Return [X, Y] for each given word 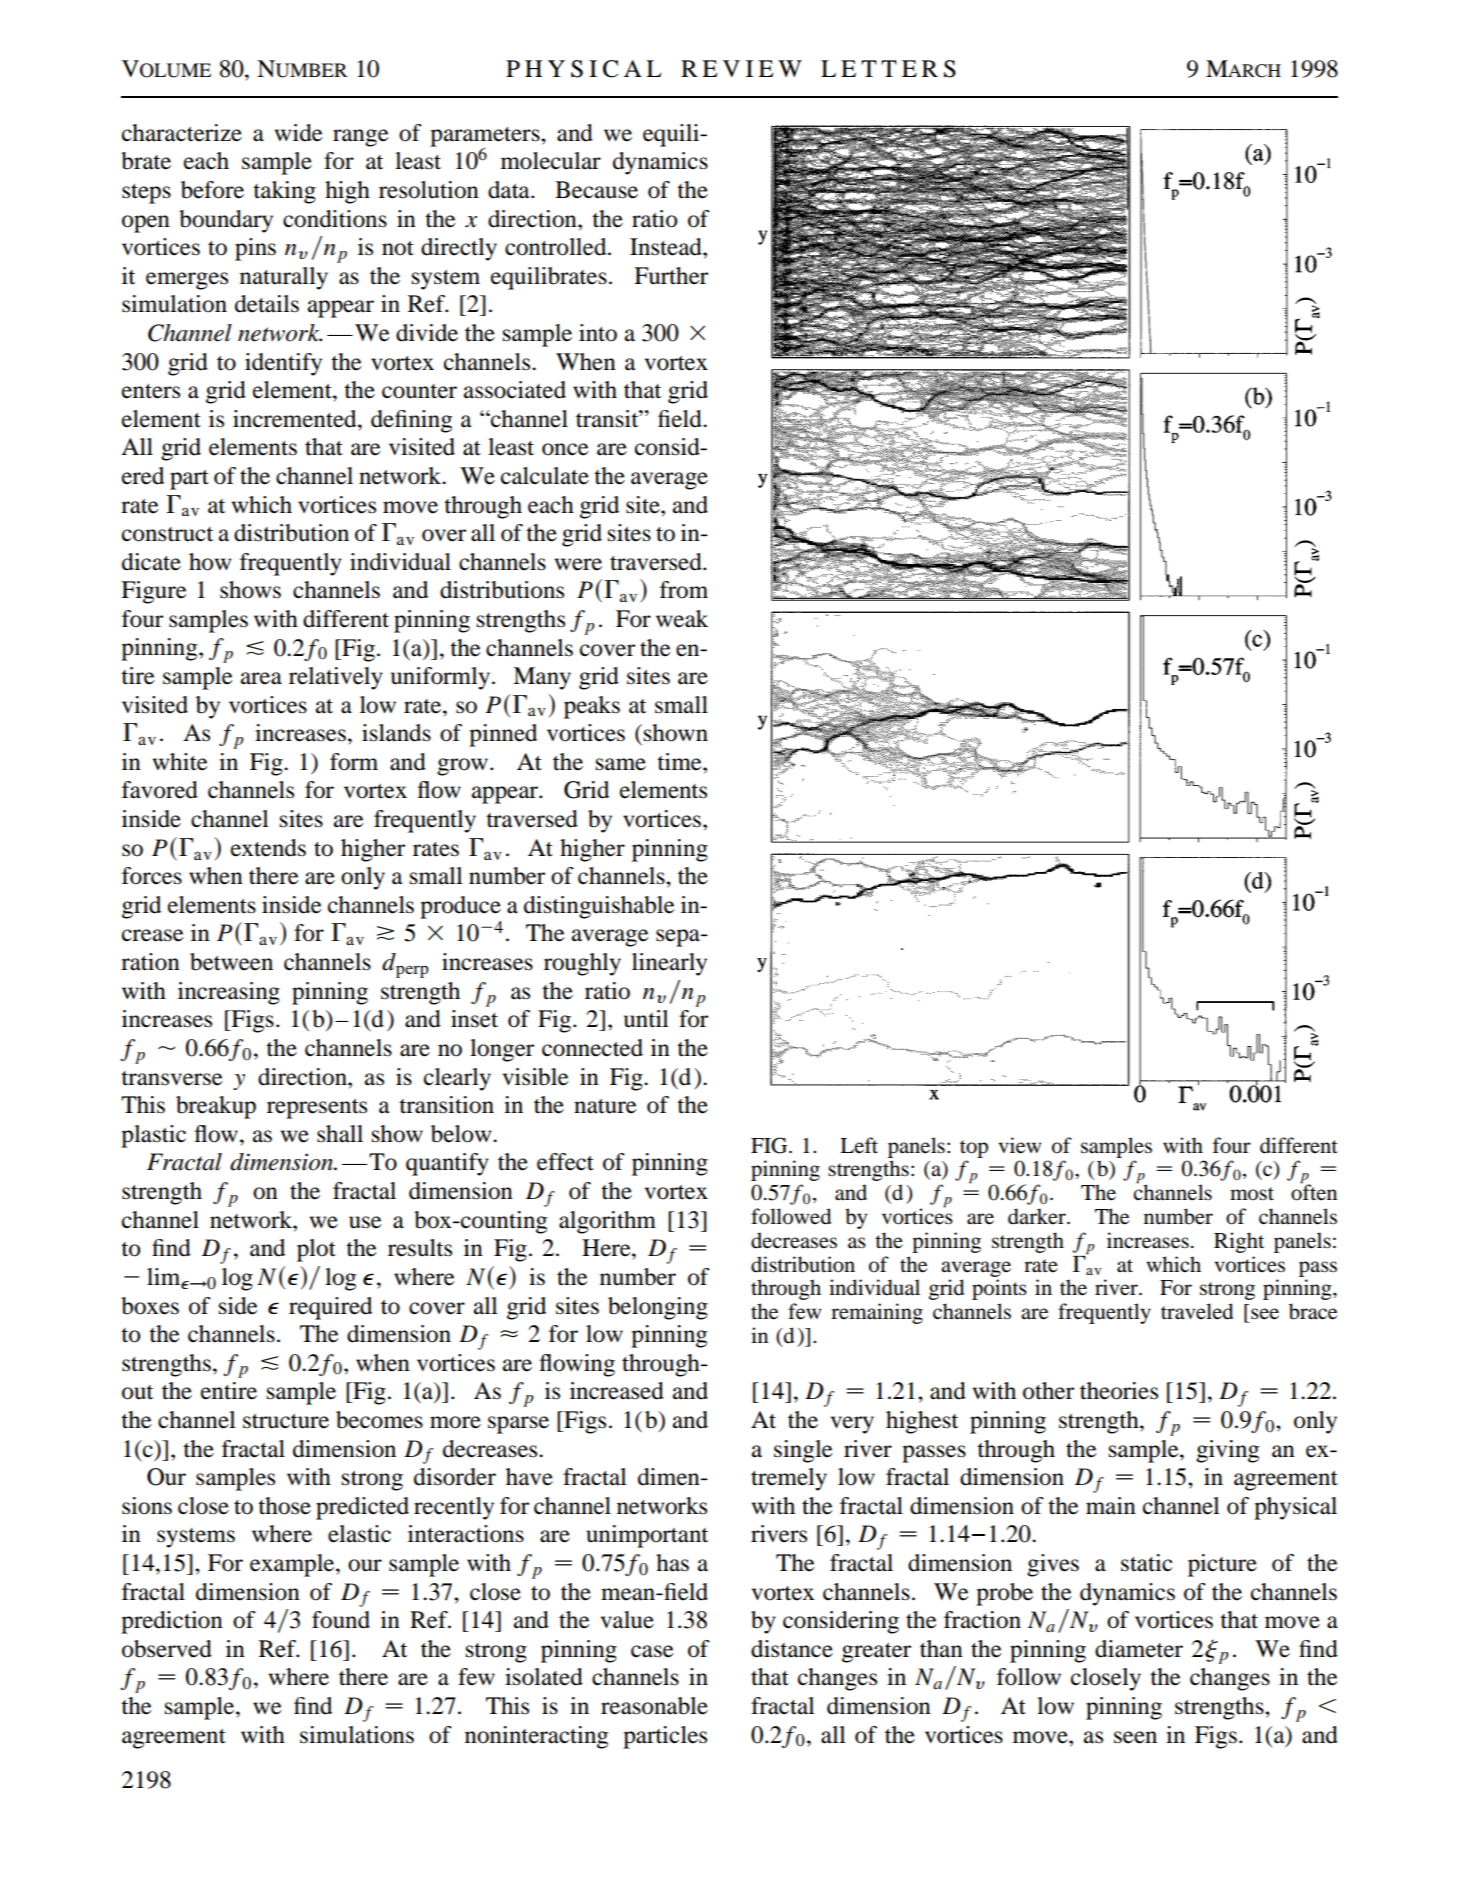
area [261, 678]
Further [671, 276]
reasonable [654, 1706]
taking [284, 192]
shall [340, 1134]
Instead [667, 247]
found [341, 1620]
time [680, 762]
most [1252, 1194]
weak [682, 619]
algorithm [607, 1222]
